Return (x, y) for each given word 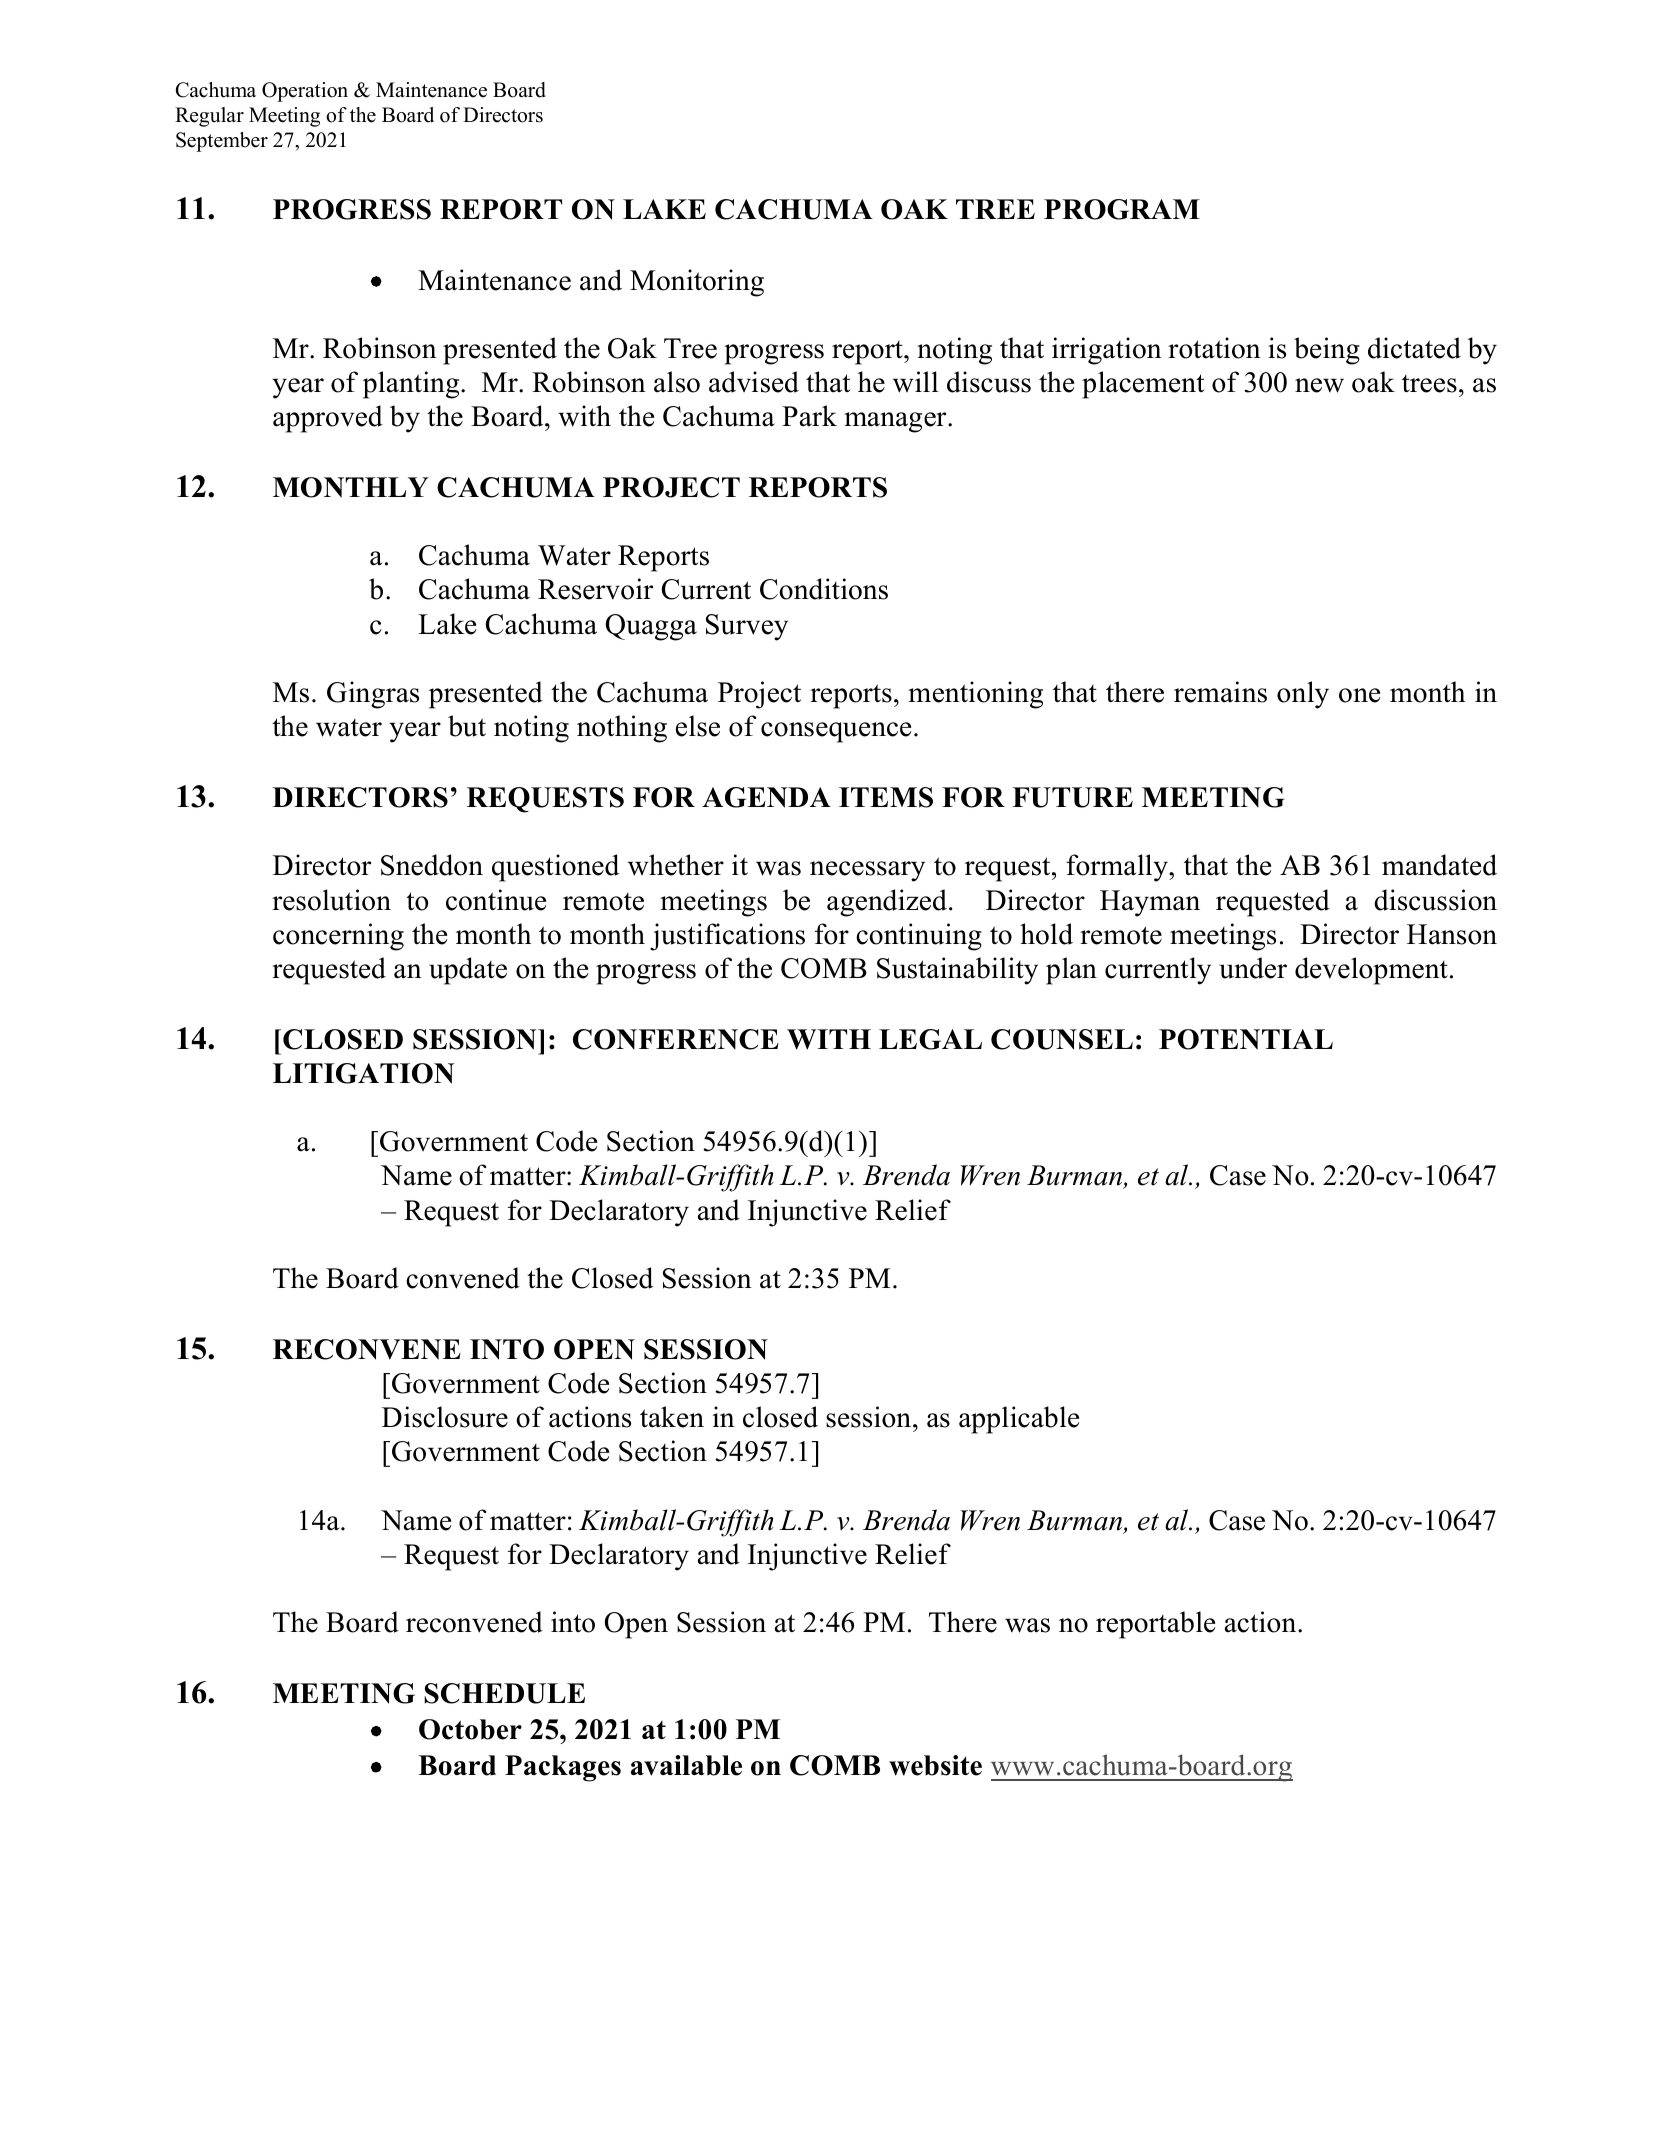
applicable (1019, 1420)
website (935, 1765)
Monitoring (697, 283)
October (470, 1729)
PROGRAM (1122, 209)
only (1303, 695)
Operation (305, 92)
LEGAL (930, 1039)
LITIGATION (363, 1073)
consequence (836, 732)
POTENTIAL (1246, 1039)
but (467, 726)
